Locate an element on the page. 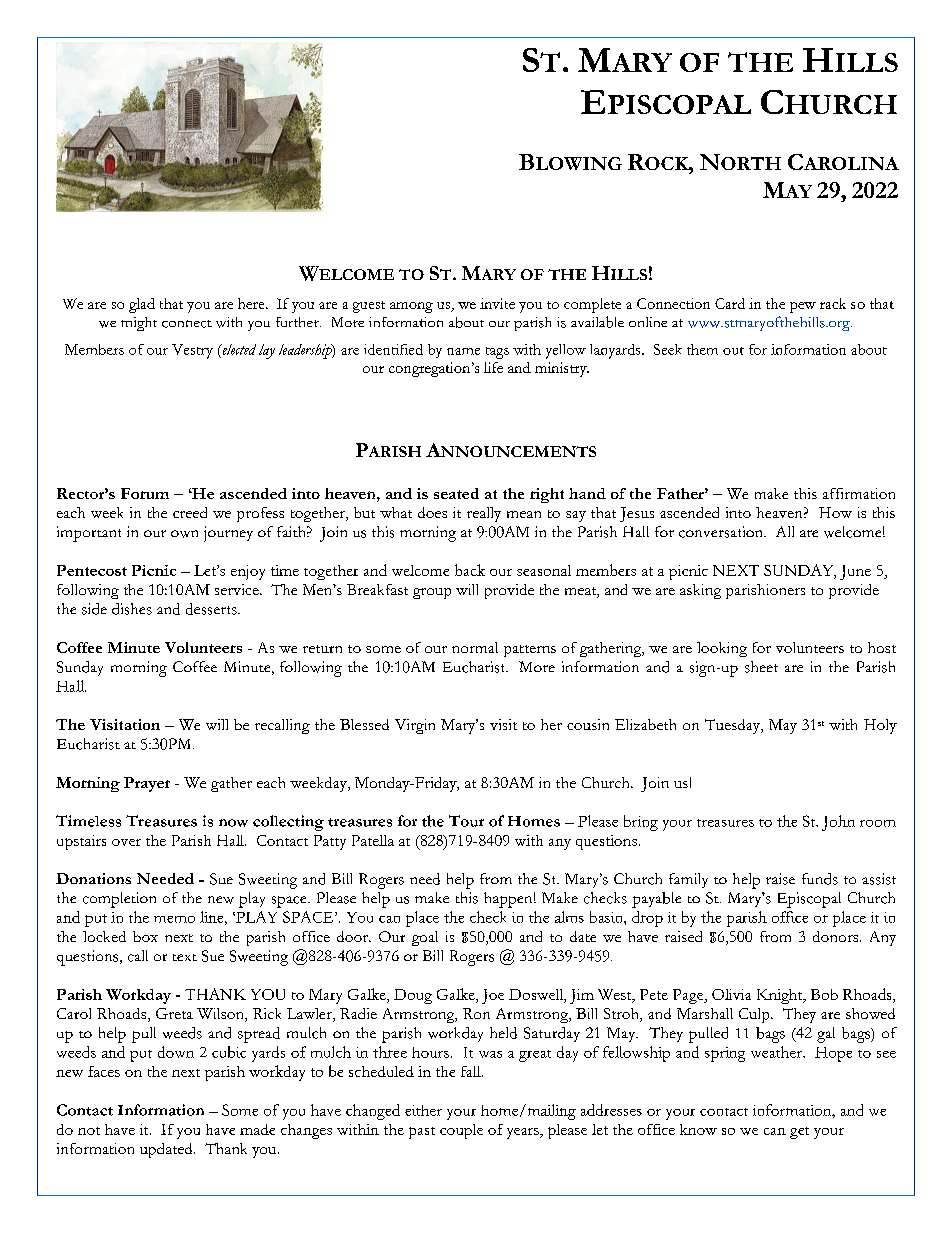 This page has width=952, height=1233. might is located at coordinates (139, 324).
